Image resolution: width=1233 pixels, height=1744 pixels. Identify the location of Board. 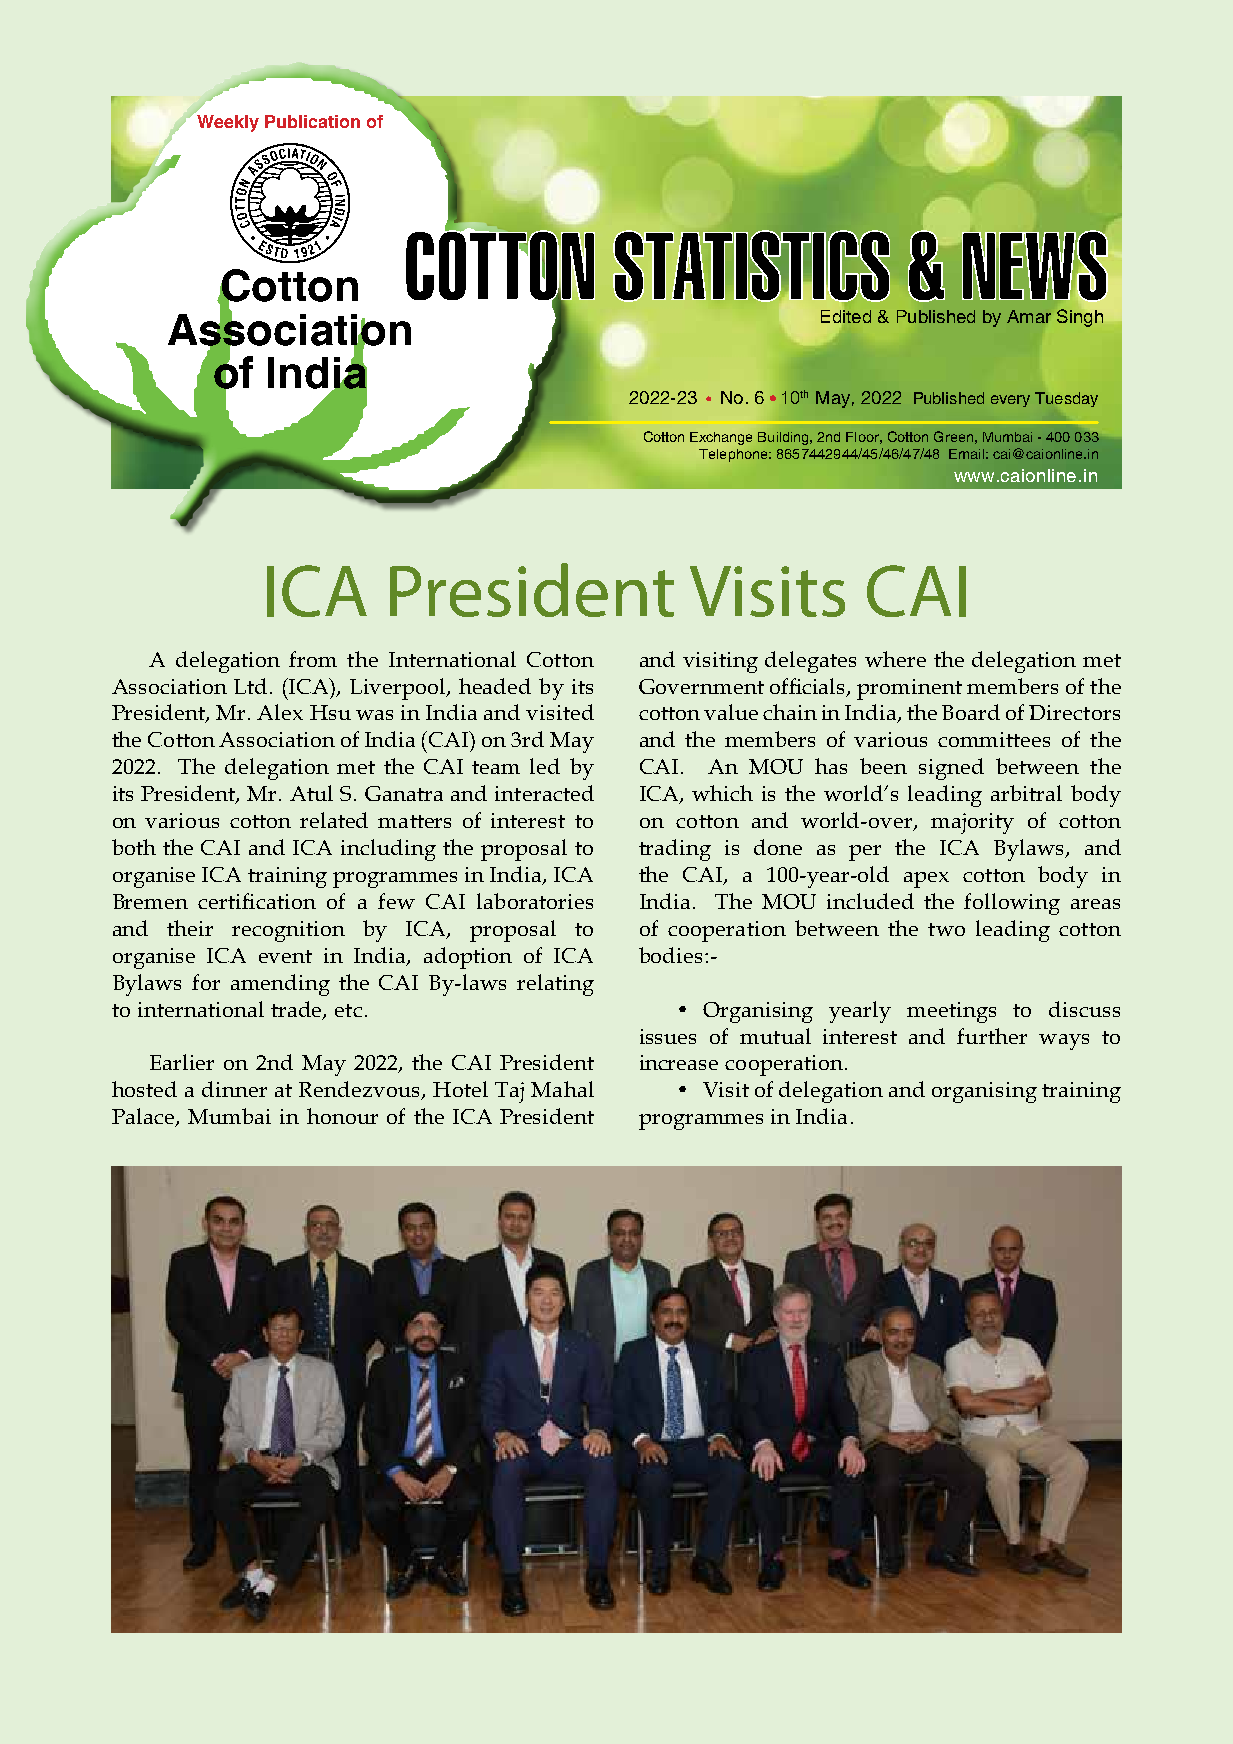
(971, 712).
